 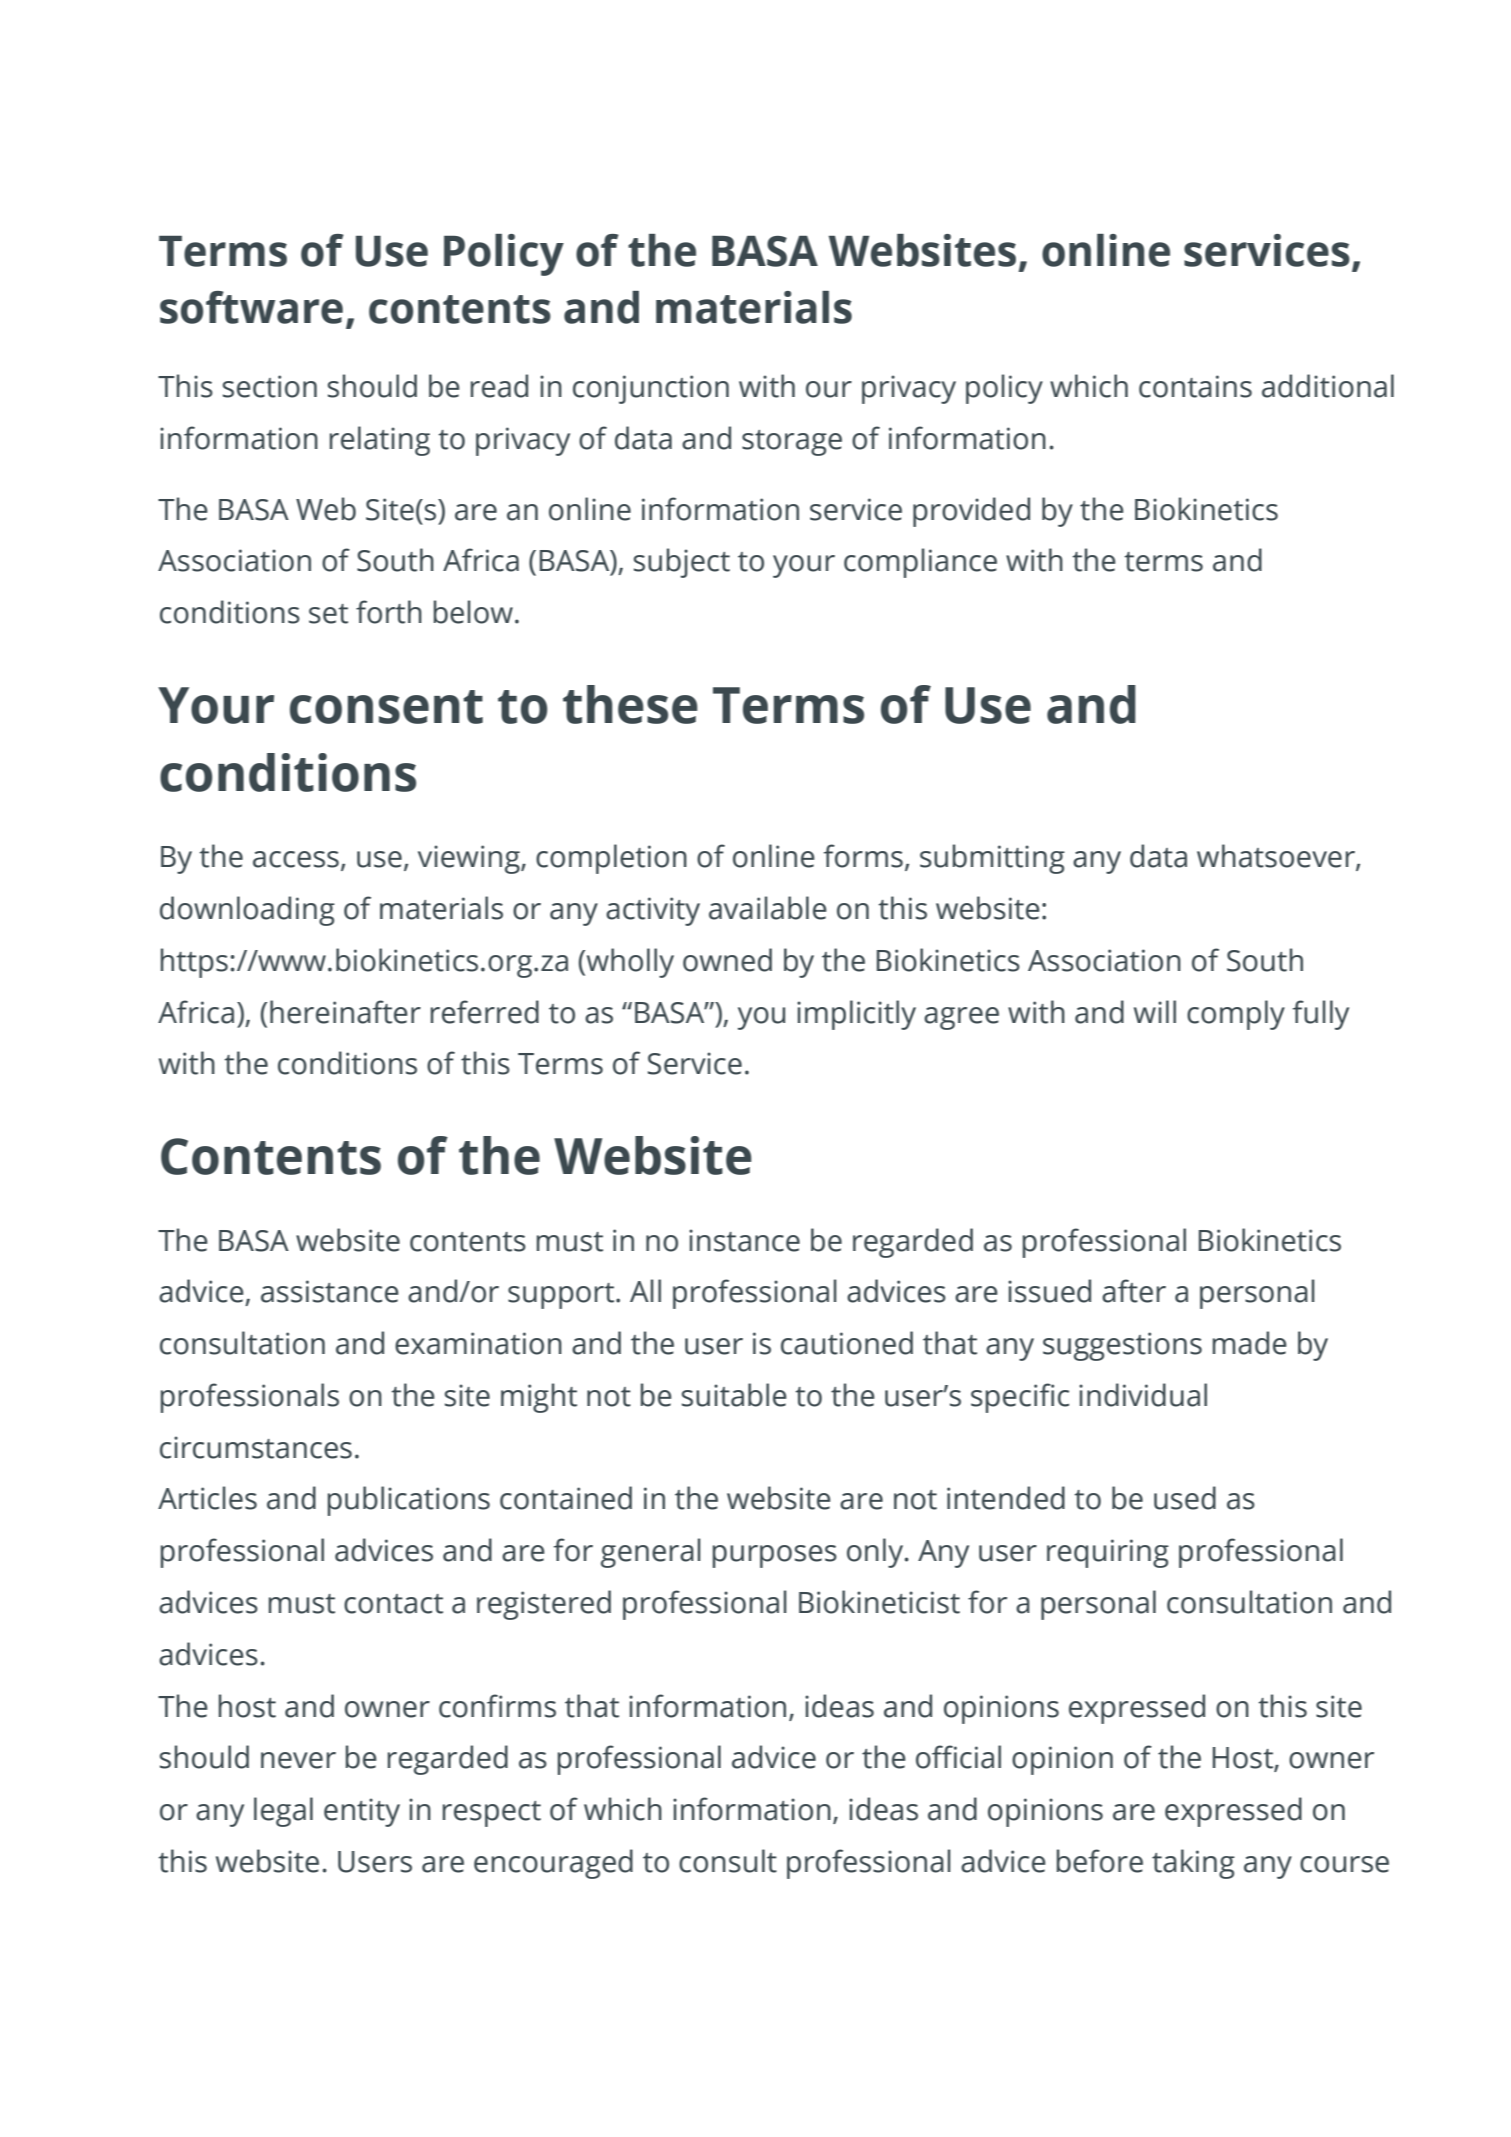 I want to click on cautioned, so click(x=847, y=1343).
